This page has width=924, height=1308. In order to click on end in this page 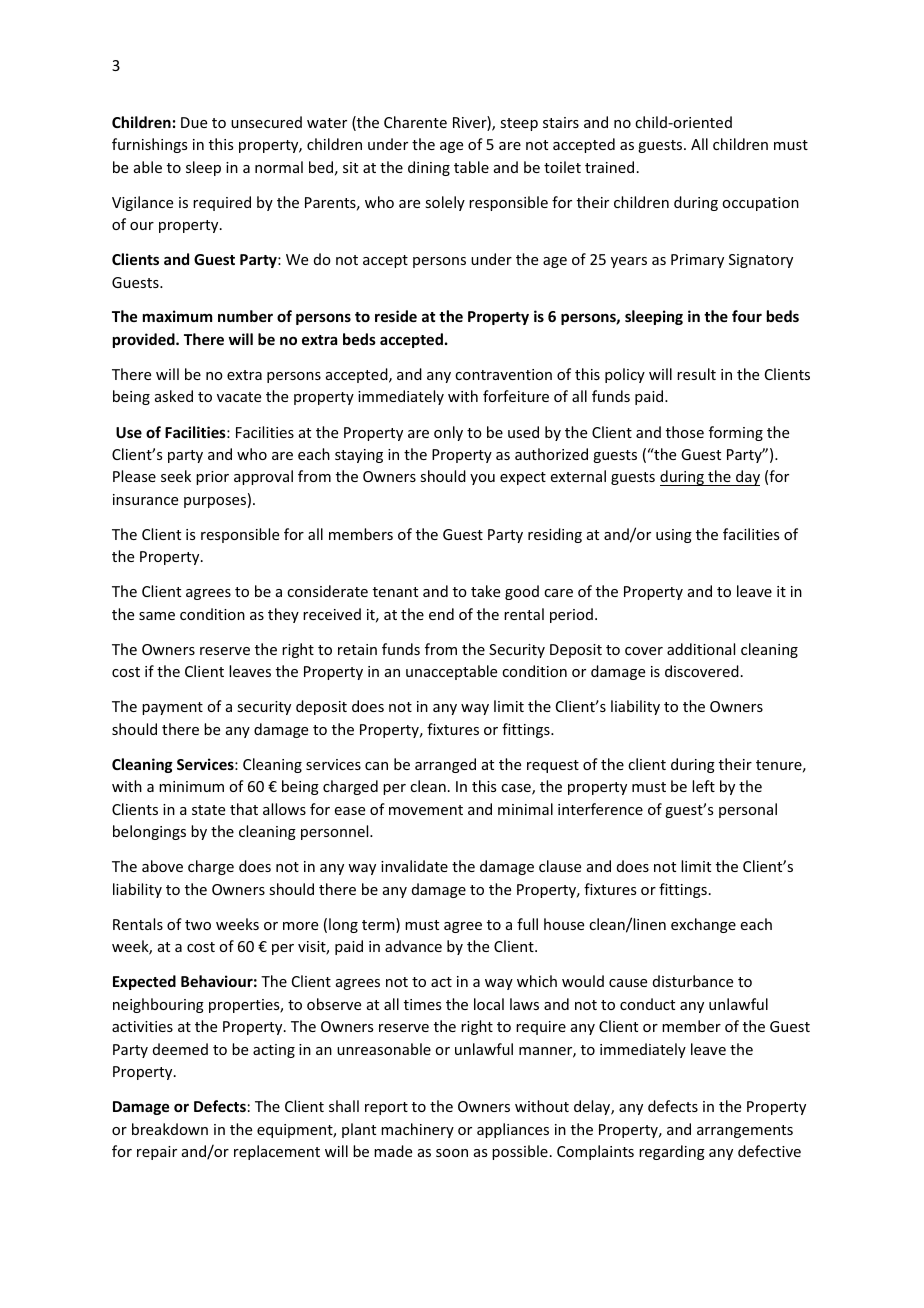, I will do `click(441, 614)`.
